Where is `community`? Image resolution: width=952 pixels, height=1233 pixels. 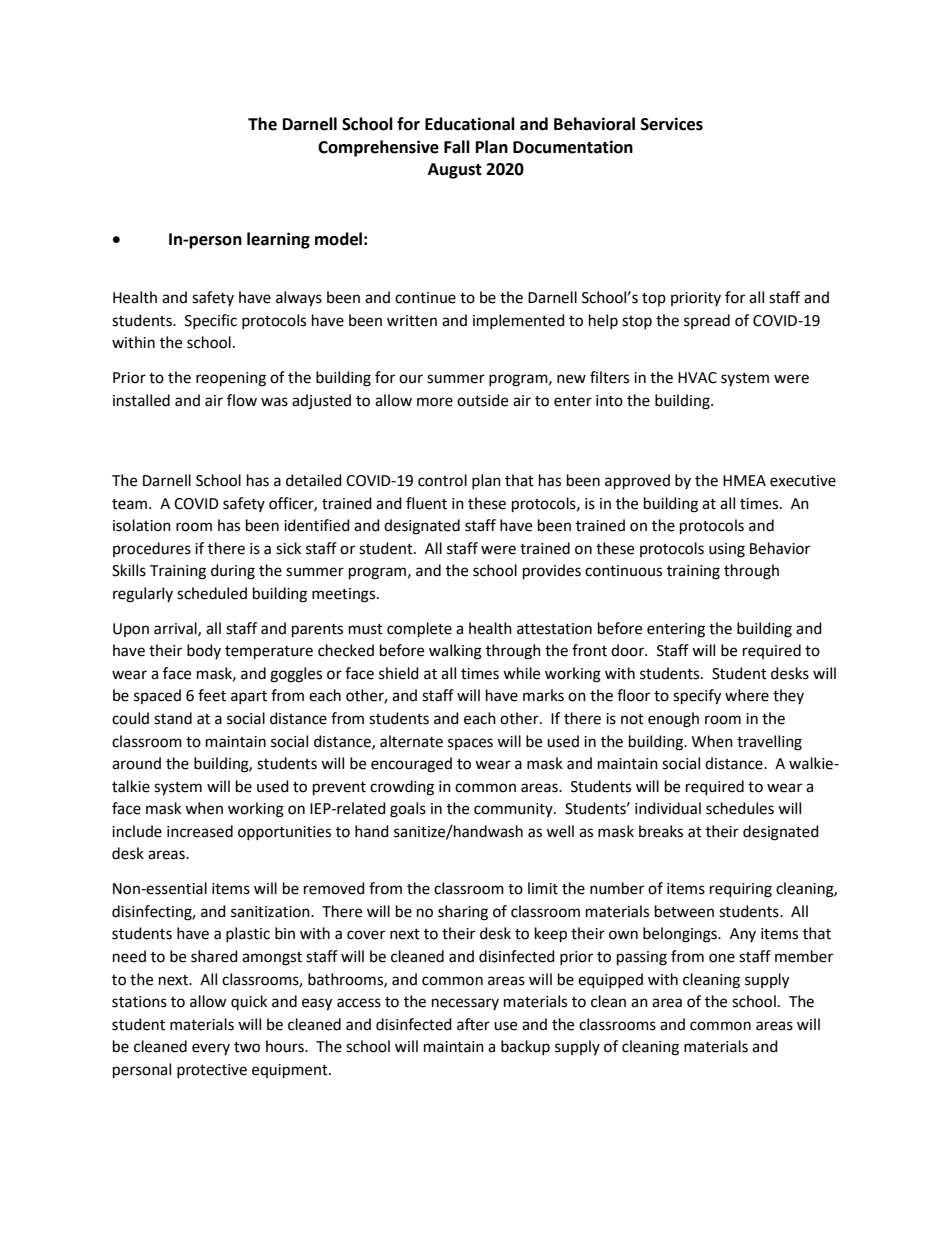
community is located at coordinates (514, 810).
